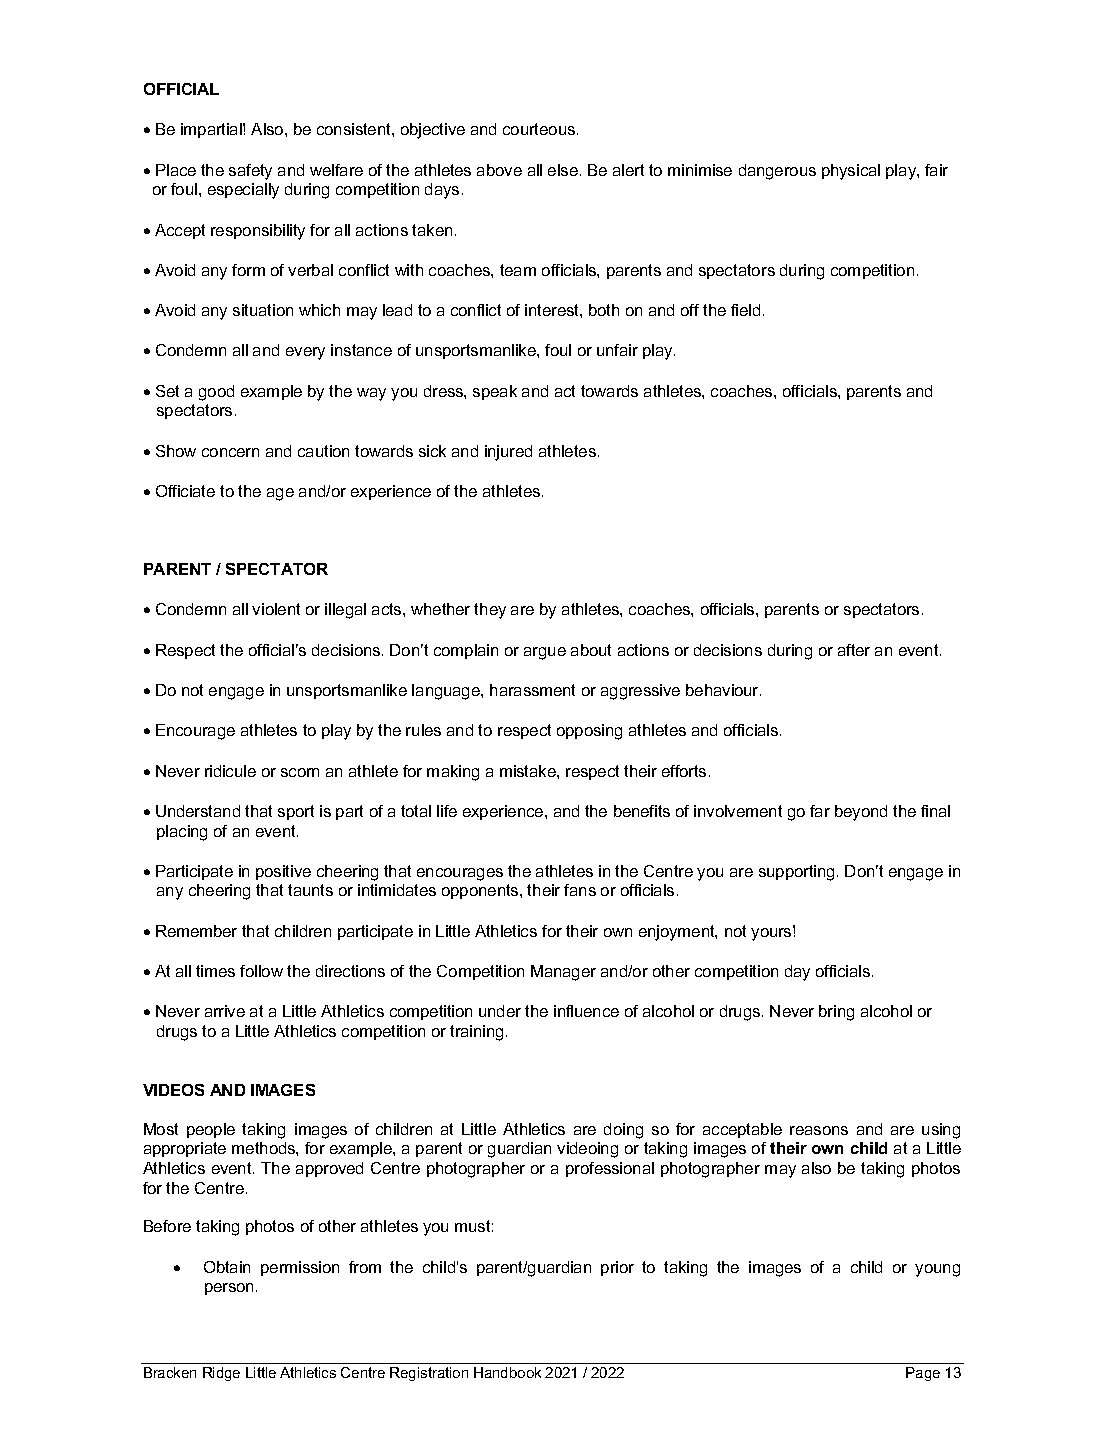 The height and width of the screenshot is (1431, 1106). Describe the element at coordinates (276, 609) in the screenshot. I see `violent` at that location.
